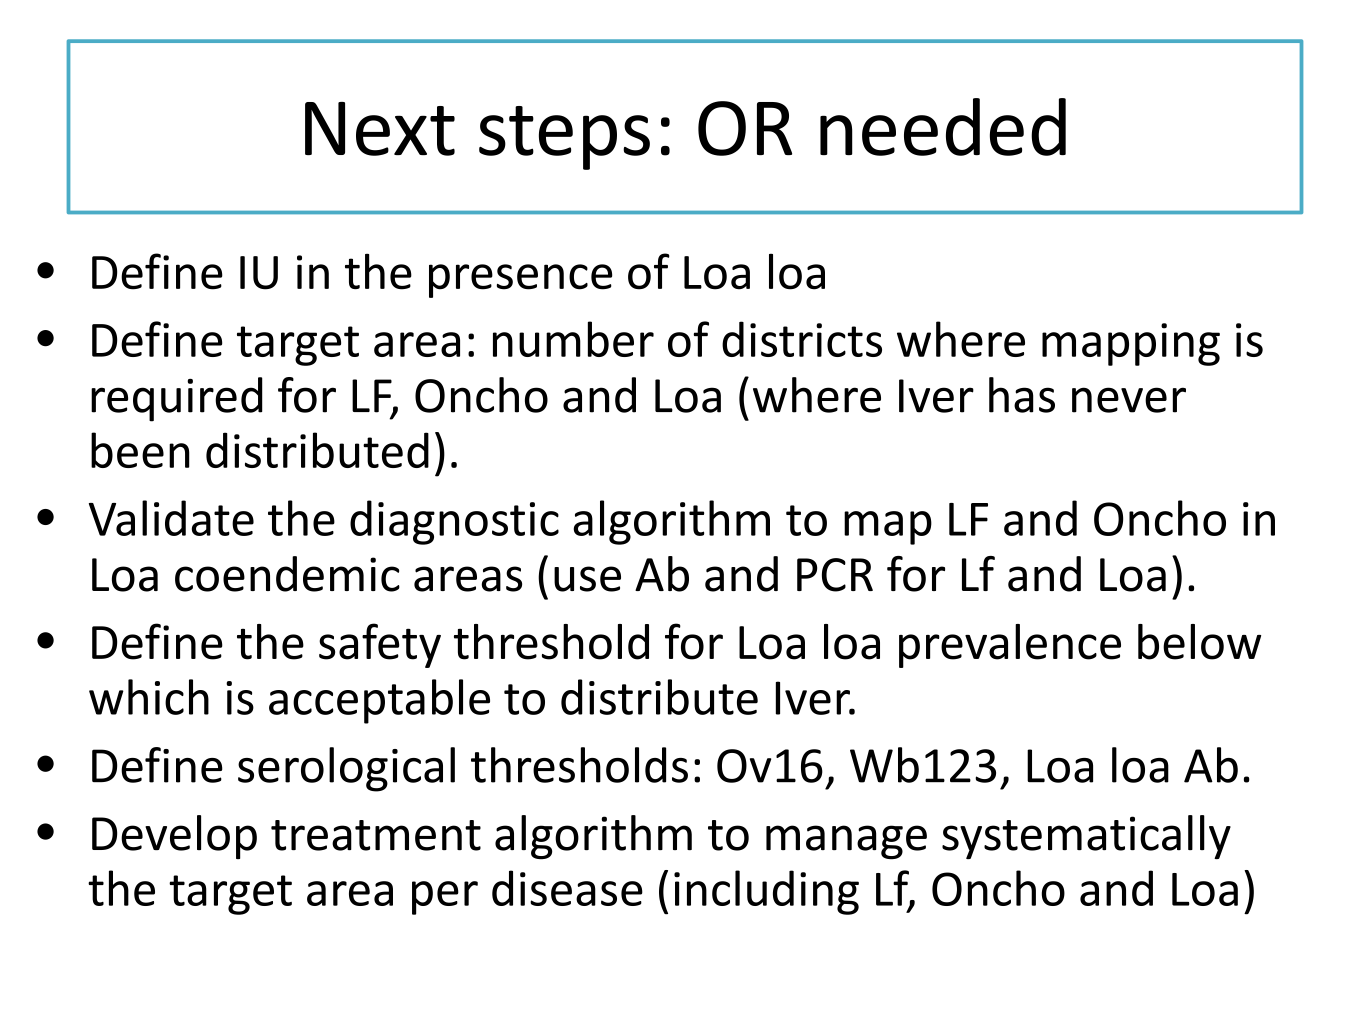 The image size is (1370, 1028). I want to click on use, so click(587, 579).
